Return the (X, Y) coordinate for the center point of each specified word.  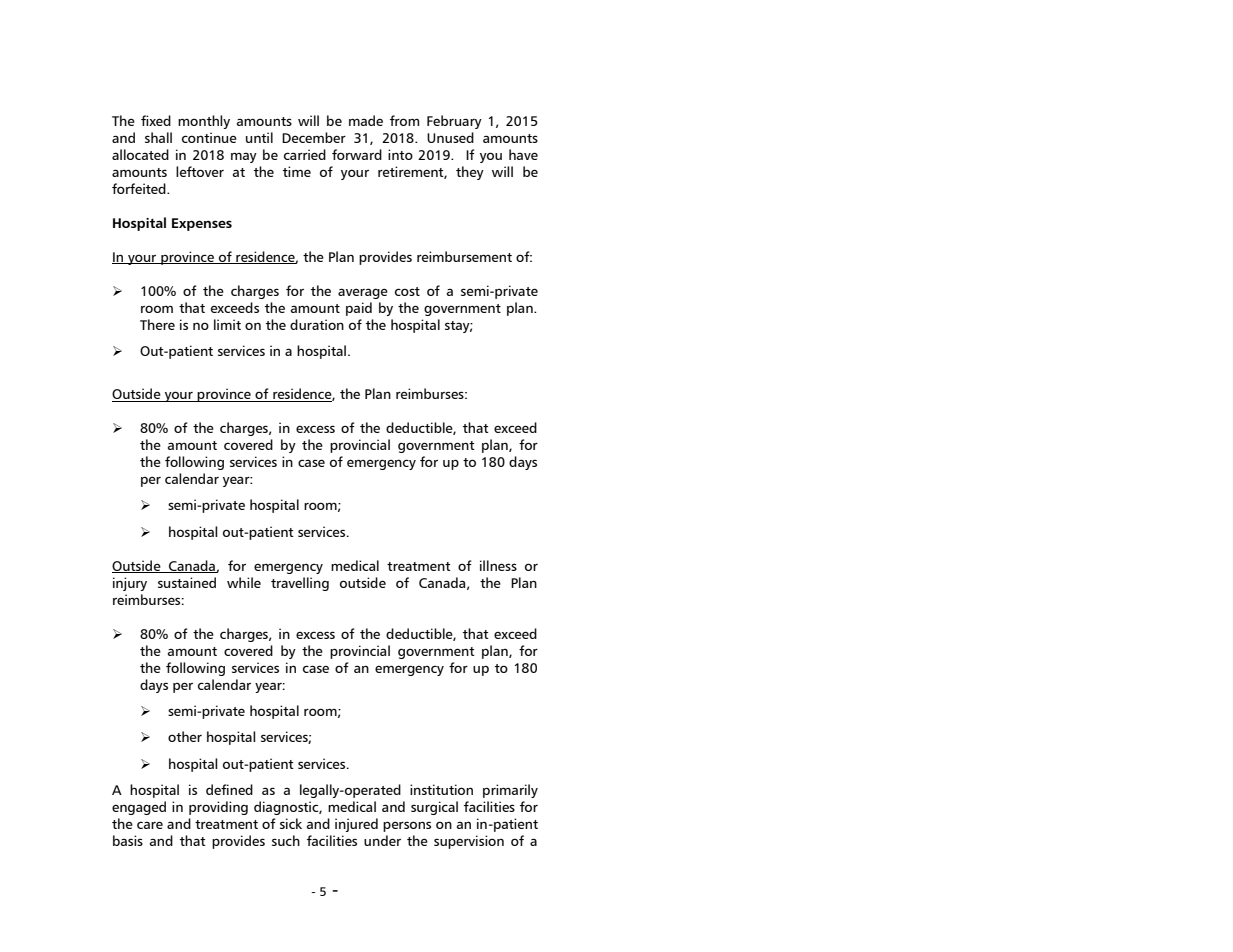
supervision (469, 842)
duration (317, 324)
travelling (300, 584)
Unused (450, 137)
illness (498, 565)
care (150, 825)
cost (407, 291)
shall (158, 137)
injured (356, 825)
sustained (187, 582)
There (157, 324)
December (314, 137)
